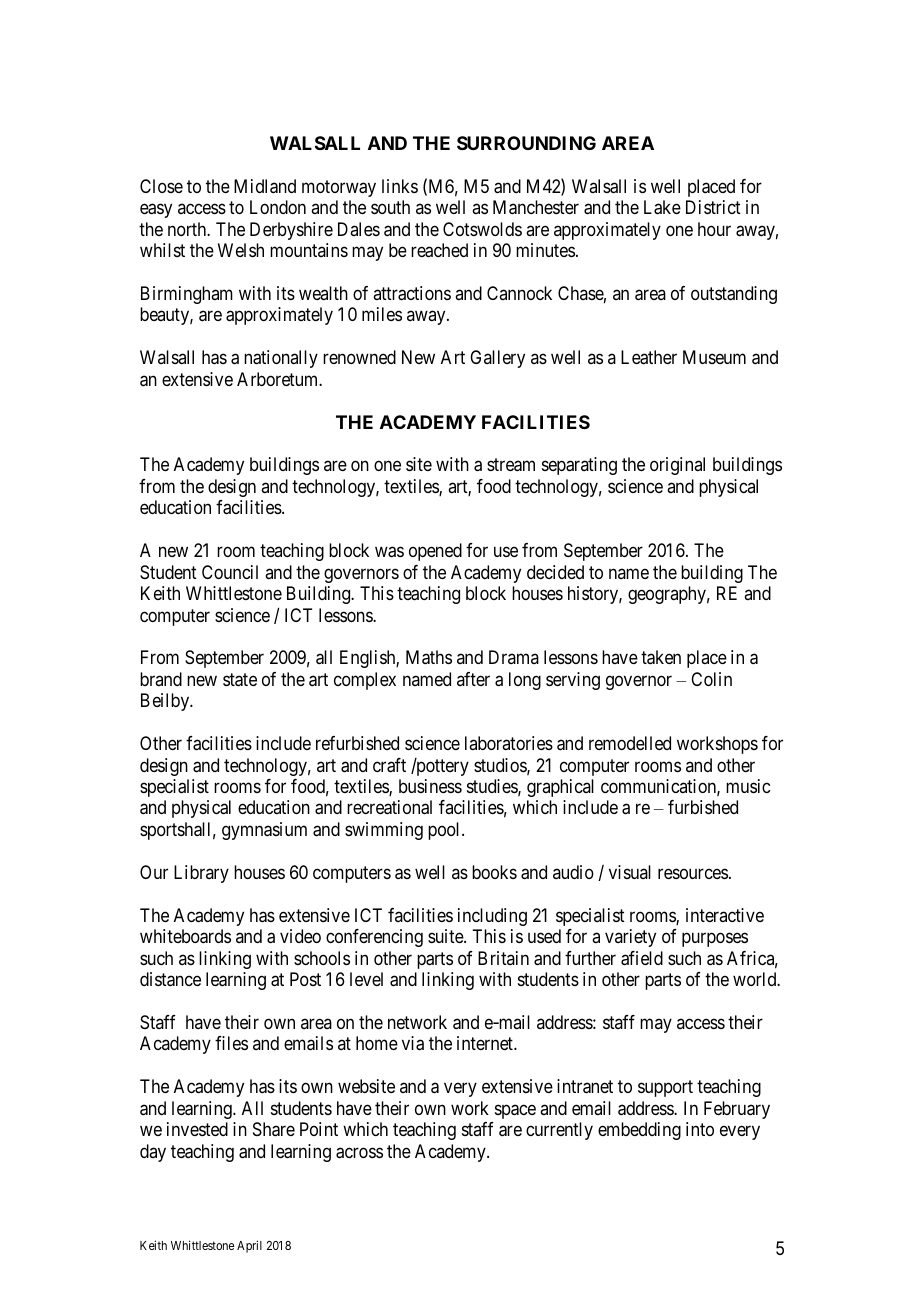 This document has width=924, height=1308. Describe the element at coordinates (249, 1246) in the document. I see `April` at that location.
